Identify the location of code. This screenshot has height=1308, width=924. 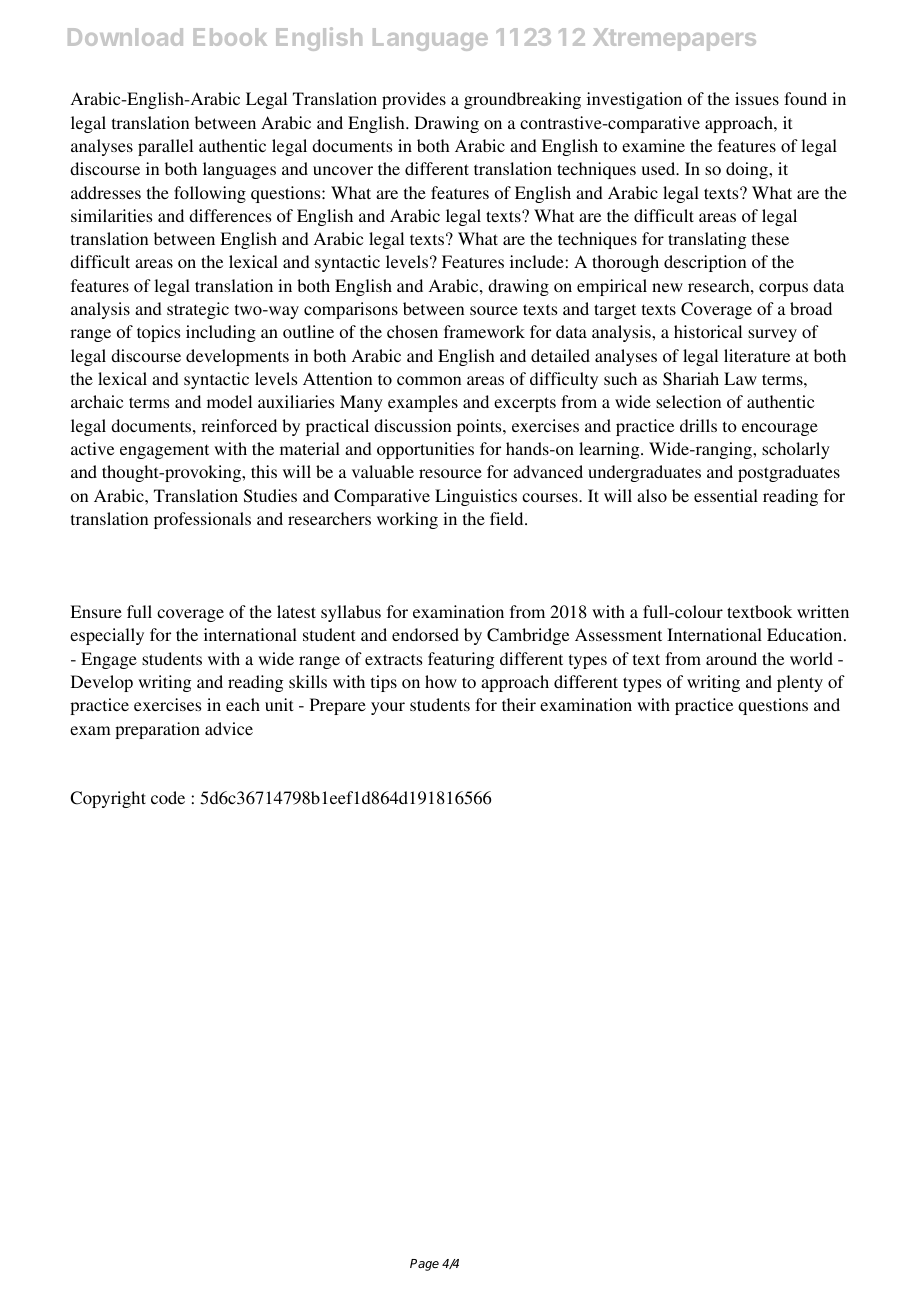
(168, 797).
